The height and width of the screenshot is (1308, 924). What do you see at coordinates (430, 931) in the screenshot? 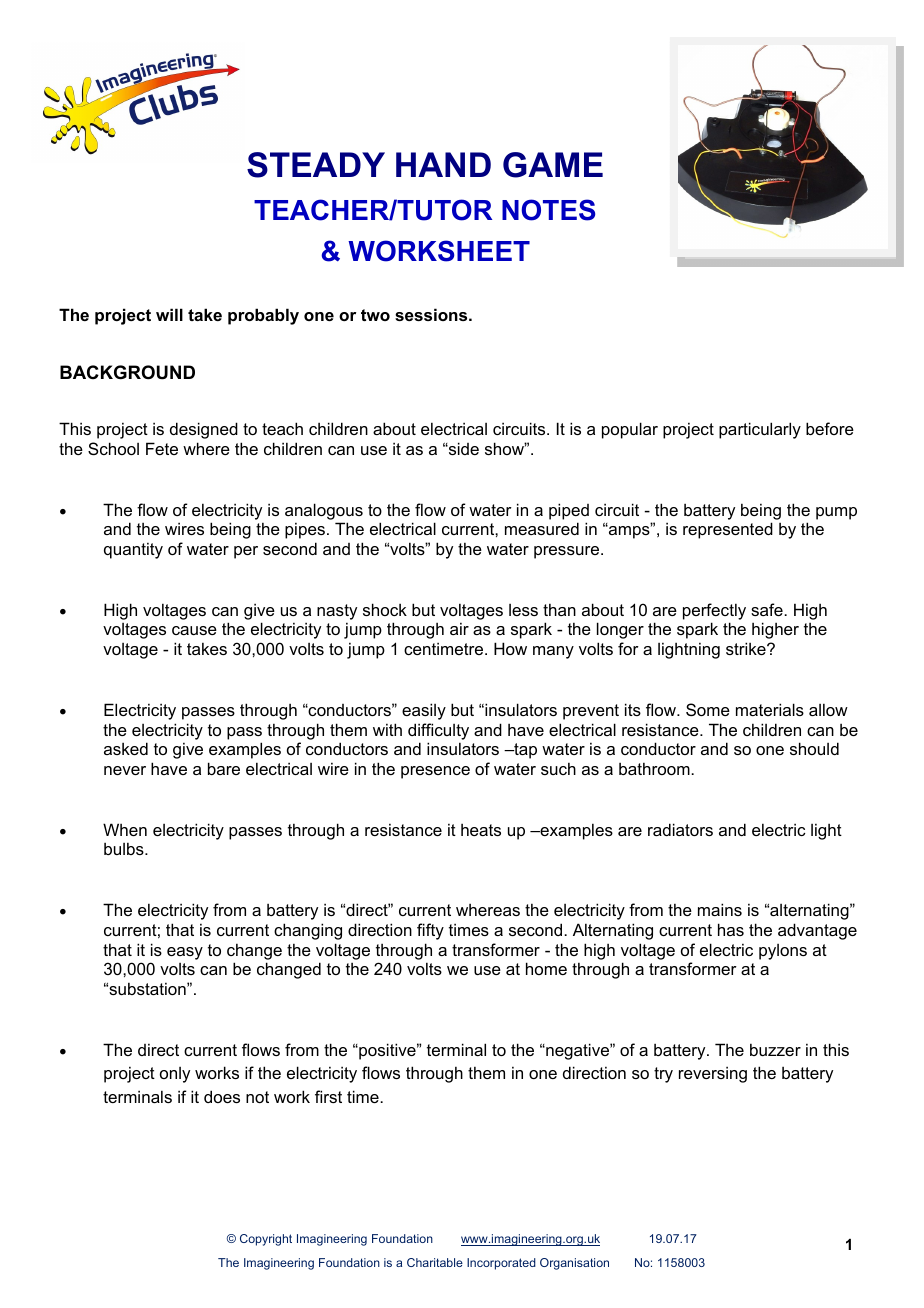
I see `fifty` at bounding box center [430, 931].
